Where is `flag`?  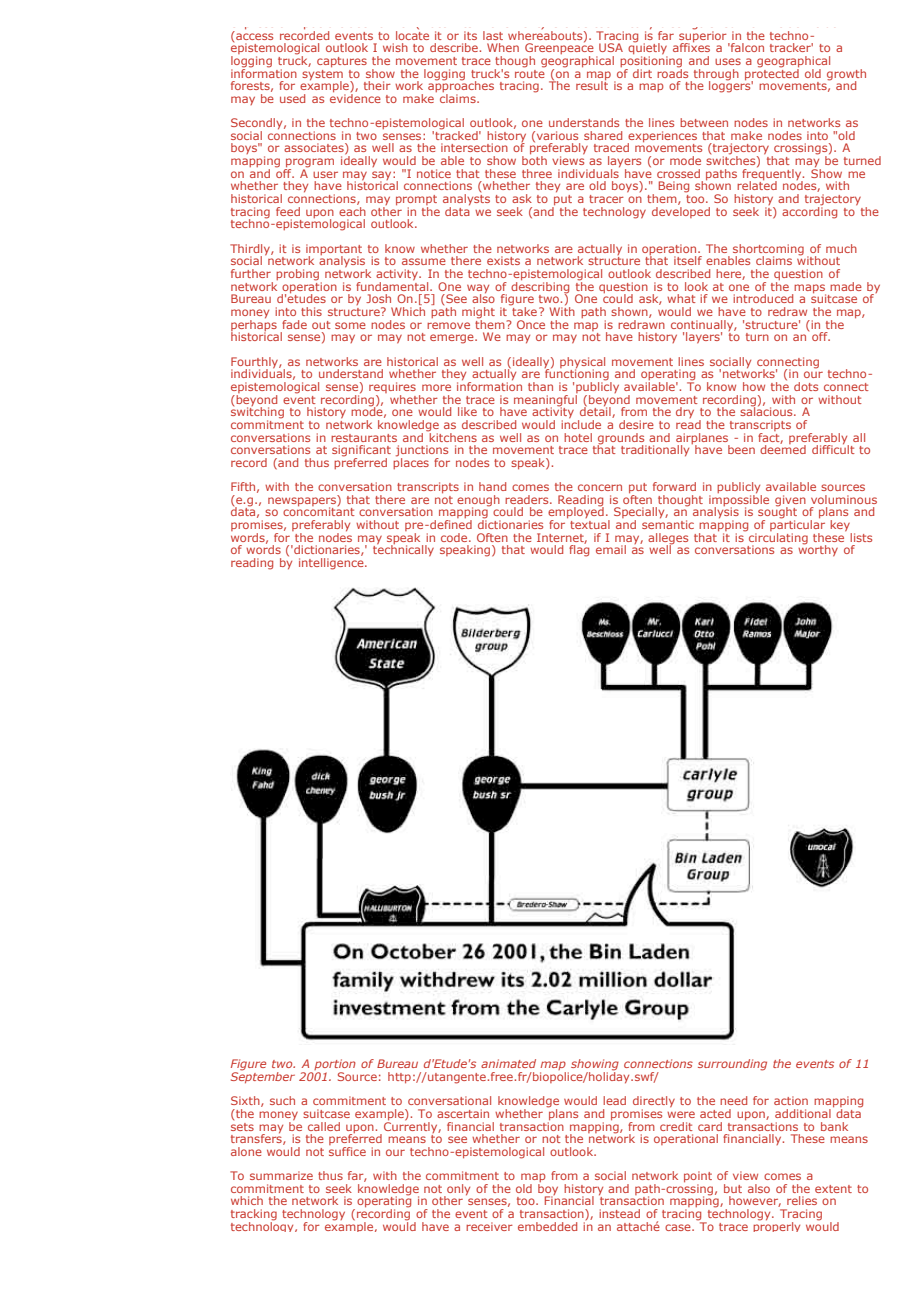
flag is located at coordinates (579, 550).
